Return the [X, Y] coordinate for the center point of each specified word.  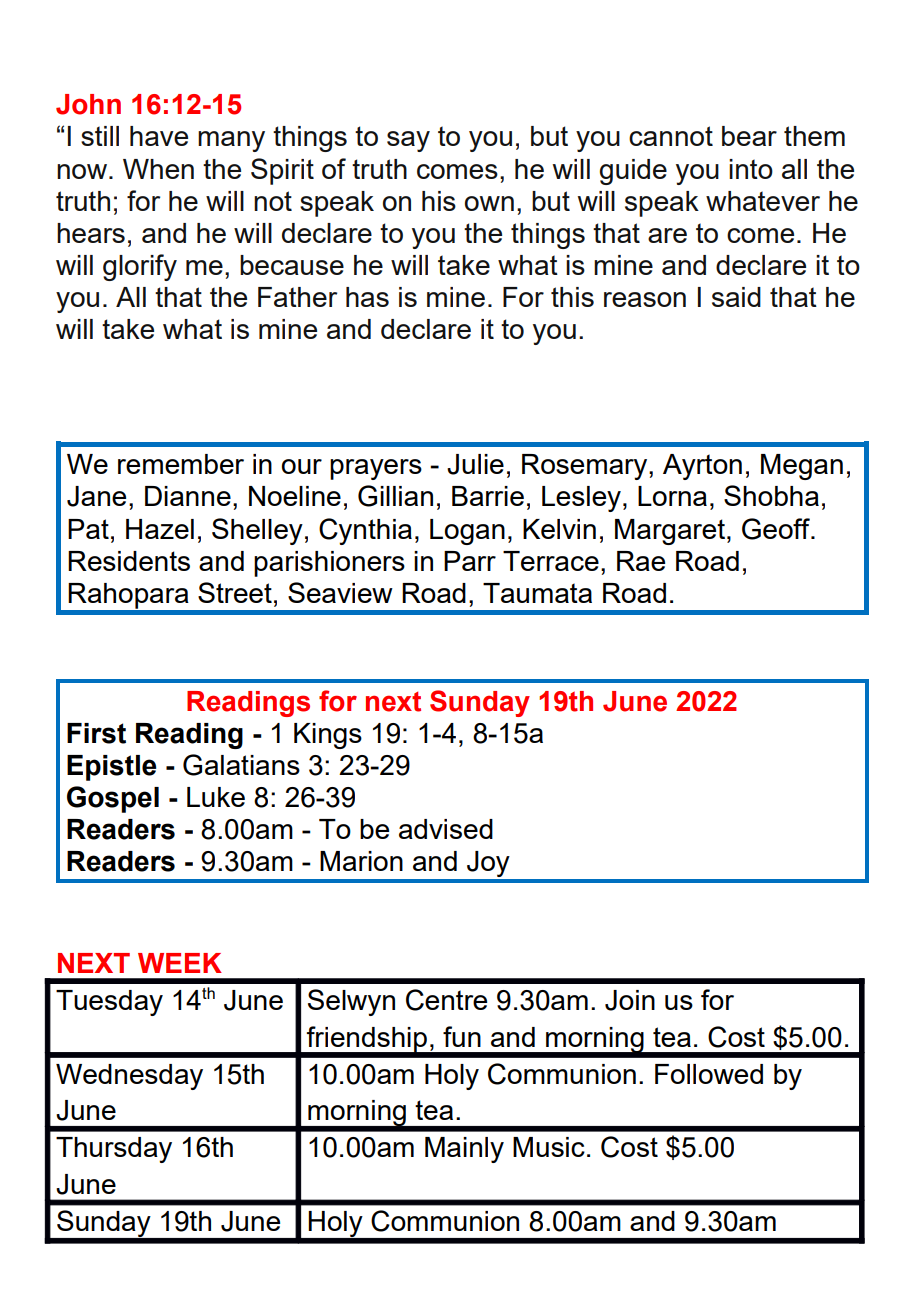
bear [749, 136]
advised [446, 829]
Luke [216, 797]
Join [630, 1000]
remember [181, 464]
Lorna [672, 496]
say [408, 141]
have [159, 136]
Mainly [464, 1150]
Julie [475, 464]
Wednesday [129, 1077]
